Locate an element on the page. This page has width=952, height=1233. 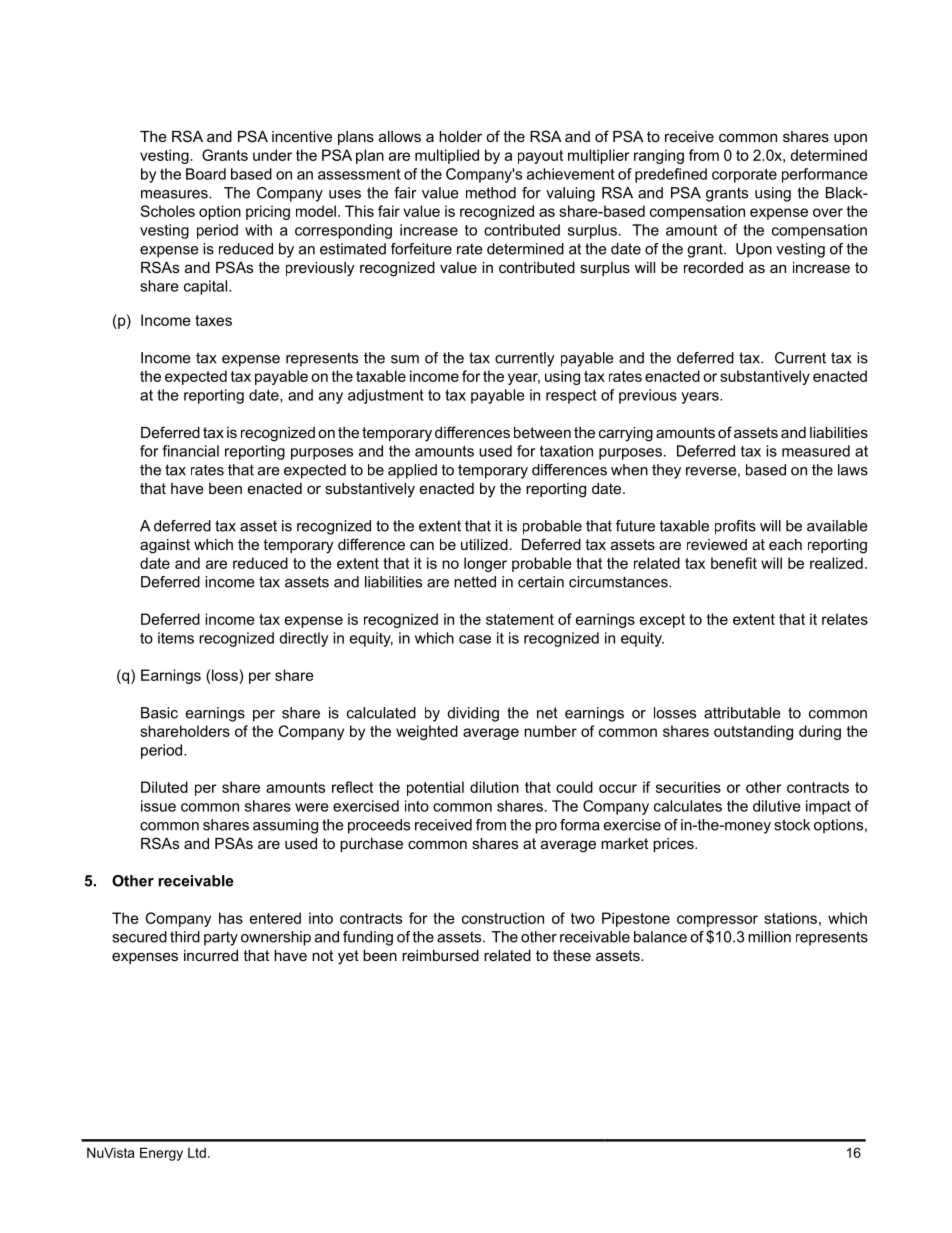
over is located at coordinates (828, 212).
